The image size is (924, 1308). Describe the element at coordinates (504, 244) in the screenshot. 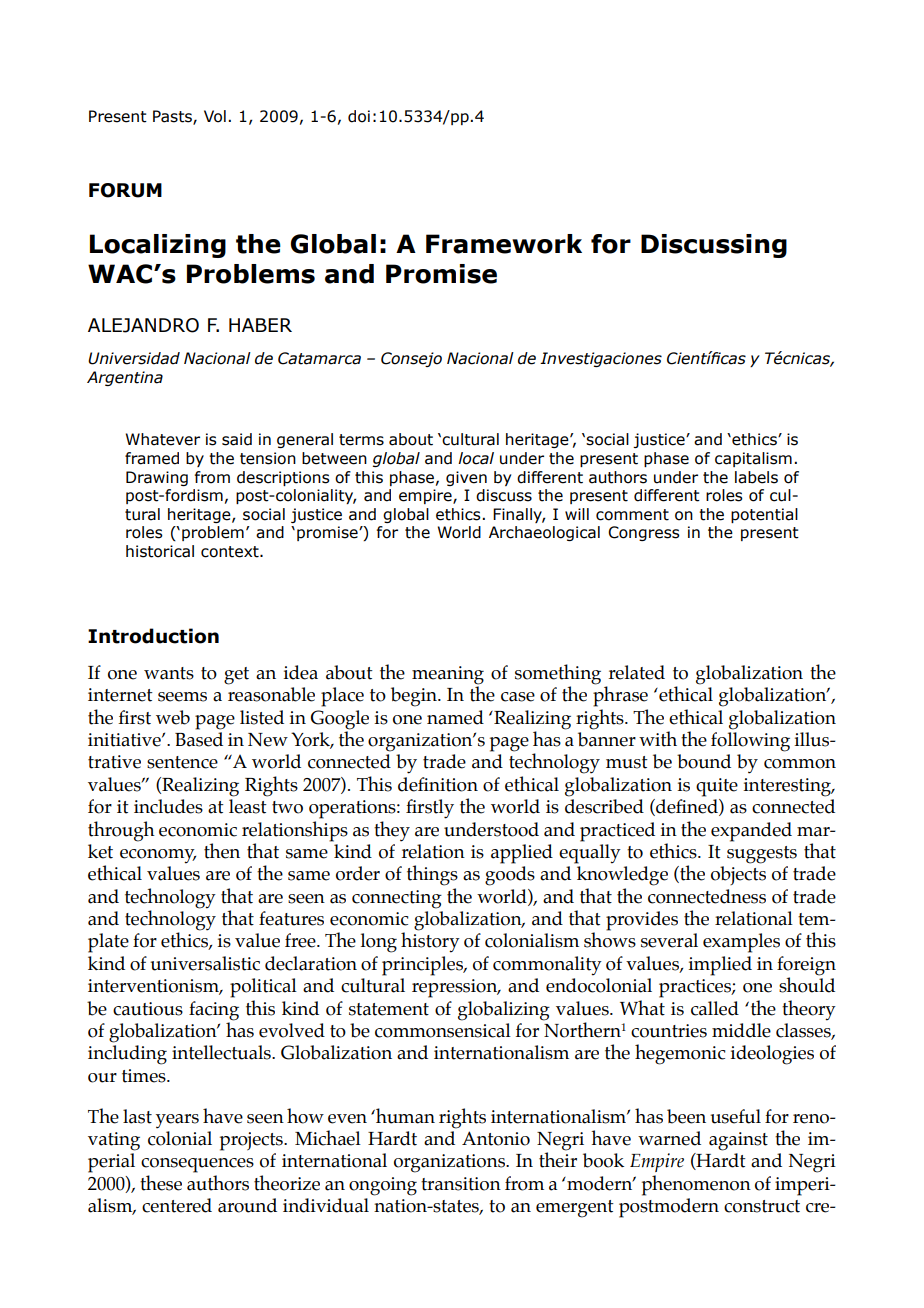

I see `Framework` at that location.
